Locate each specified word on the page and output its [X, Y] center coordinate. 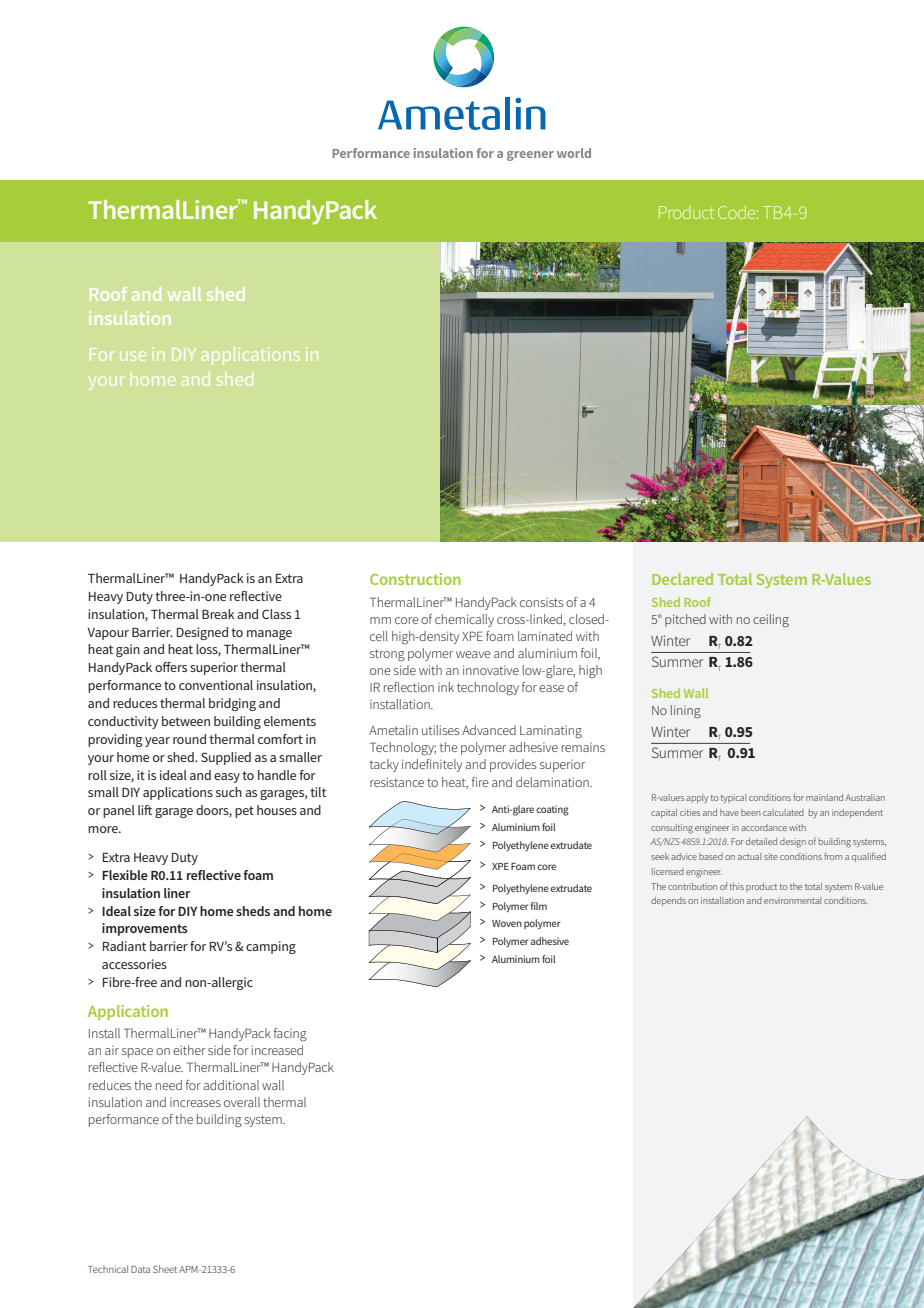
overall [242, 1102]
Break [218, 614]
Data [140, 1269]
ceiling [771, 620]
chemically [464, 620]
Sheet [165, 1269]
